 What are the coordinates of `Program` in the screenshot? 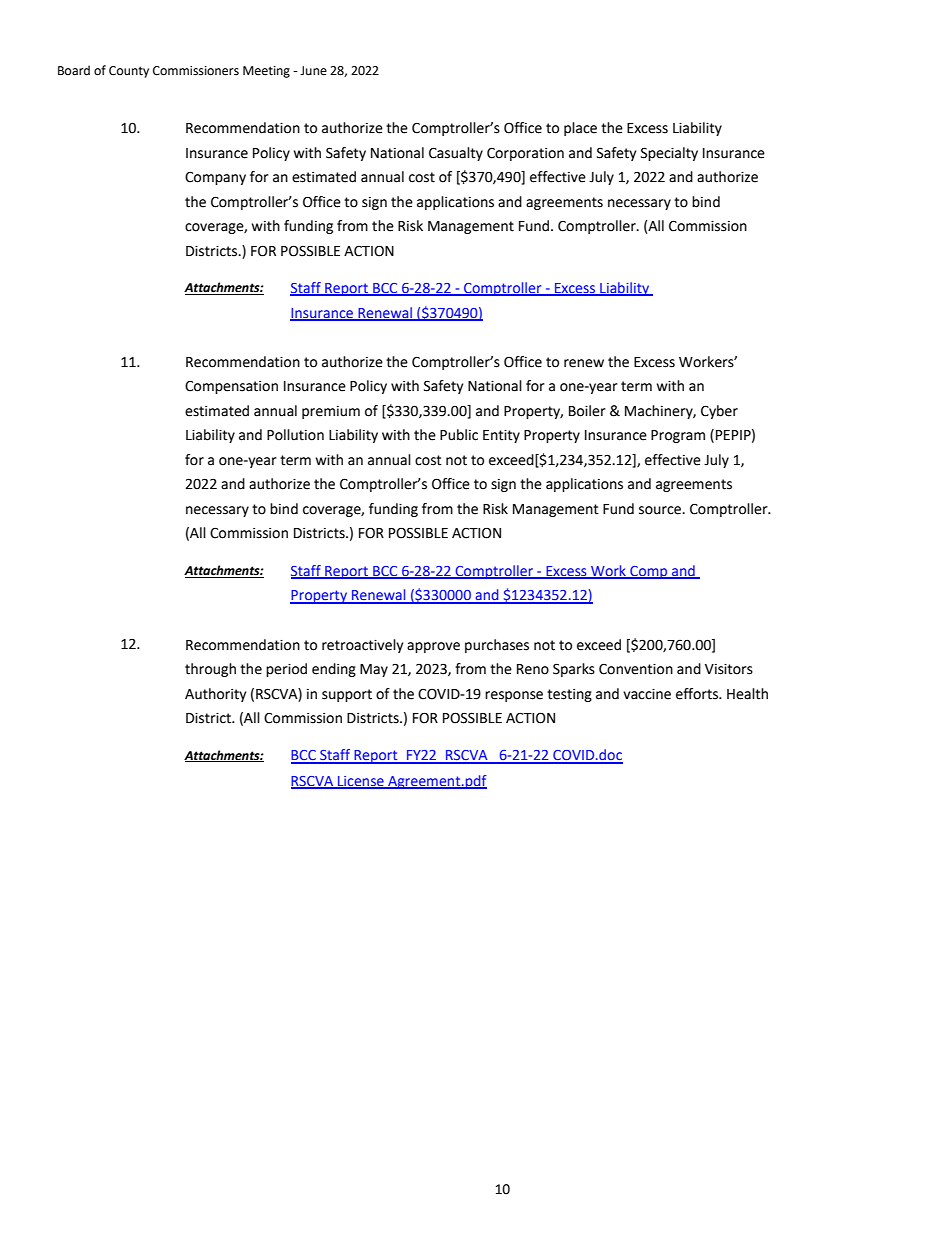 It's located at (678, 436).
